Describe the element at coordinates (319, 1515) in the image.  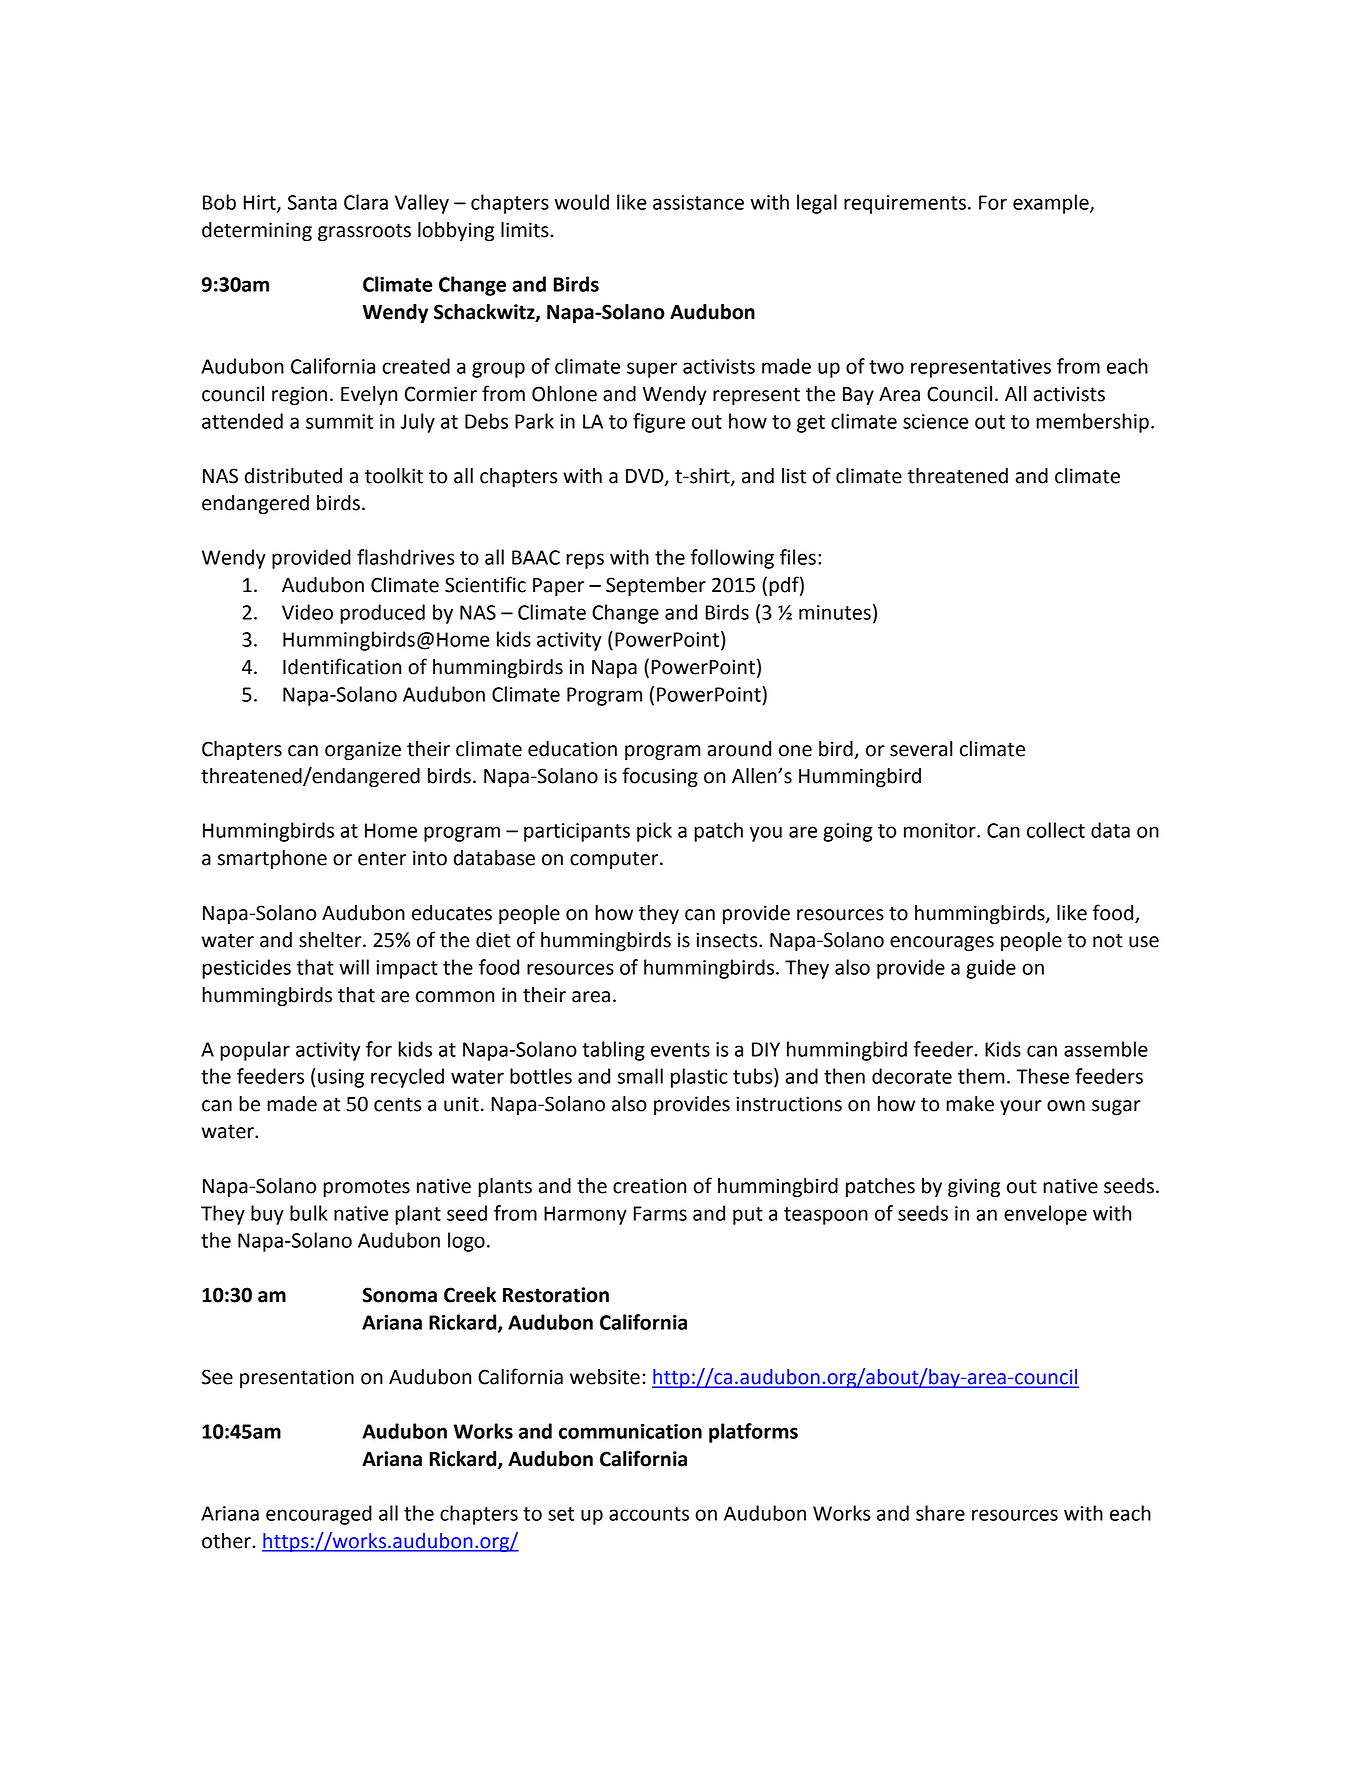
I see `encouraged` at that location.
